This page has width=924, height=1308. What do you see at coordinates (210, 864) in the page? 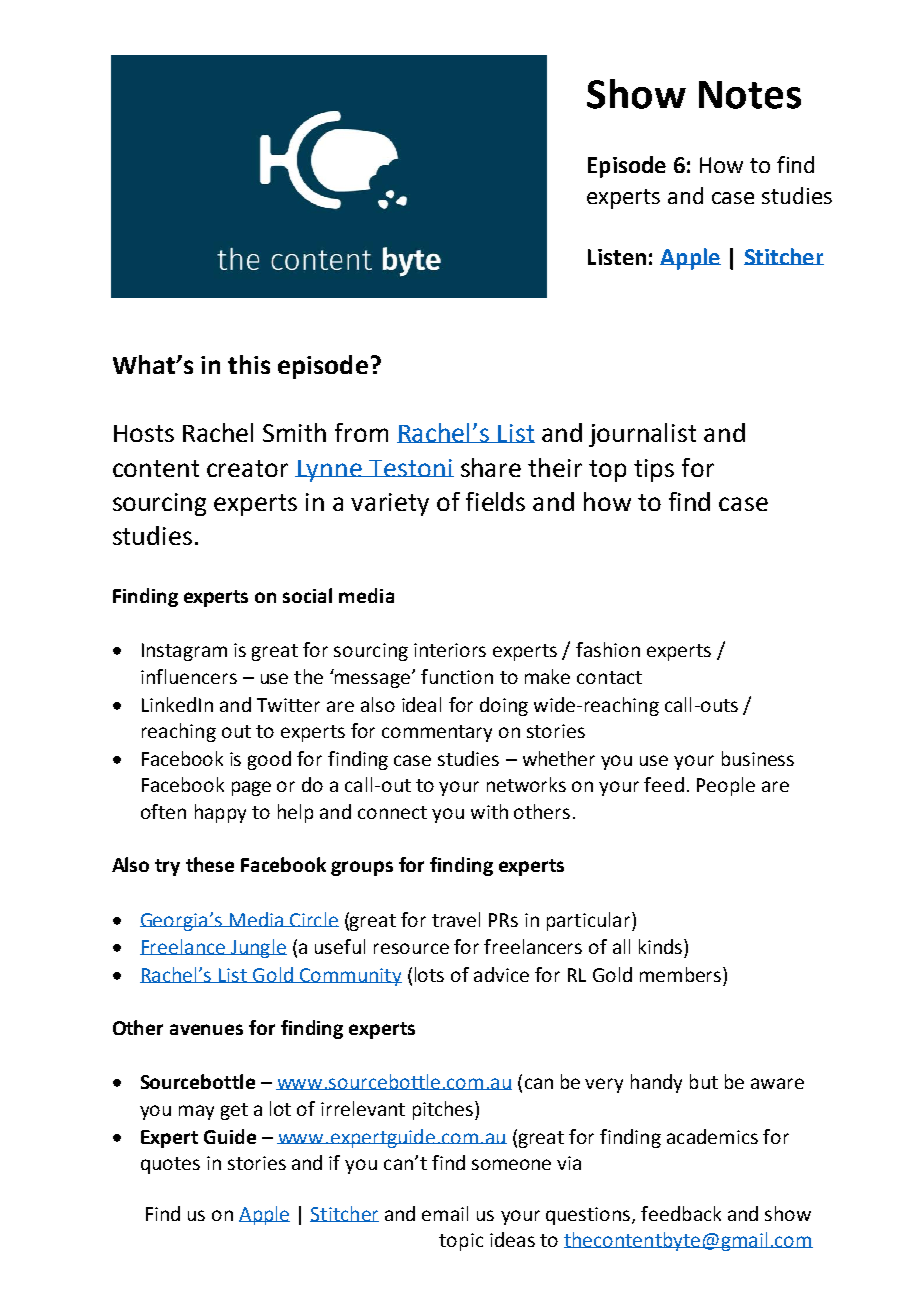
I see `these` at bounding box center [210, 864].
